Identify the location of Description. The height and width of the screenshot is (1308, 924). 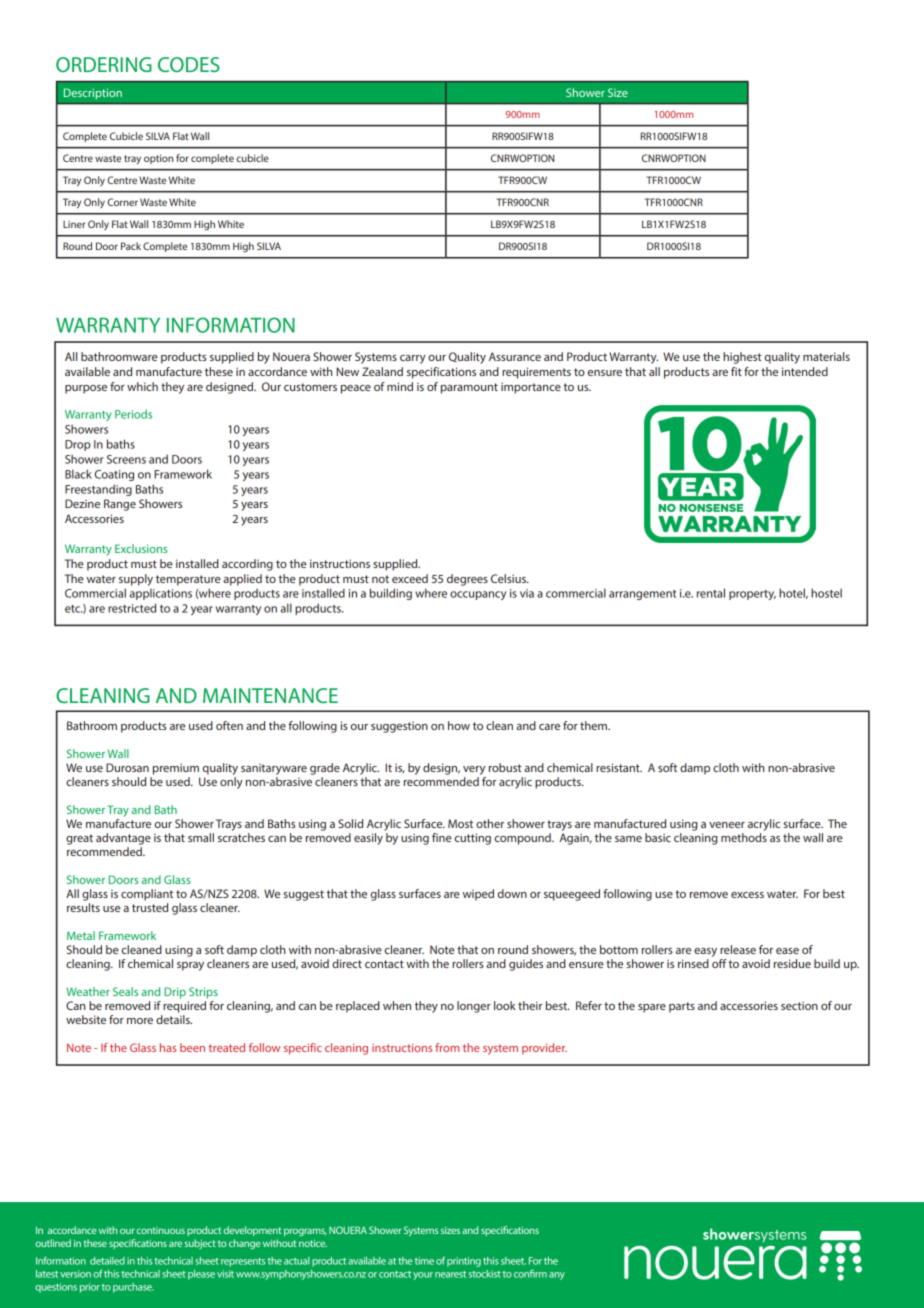
(93, 94).
